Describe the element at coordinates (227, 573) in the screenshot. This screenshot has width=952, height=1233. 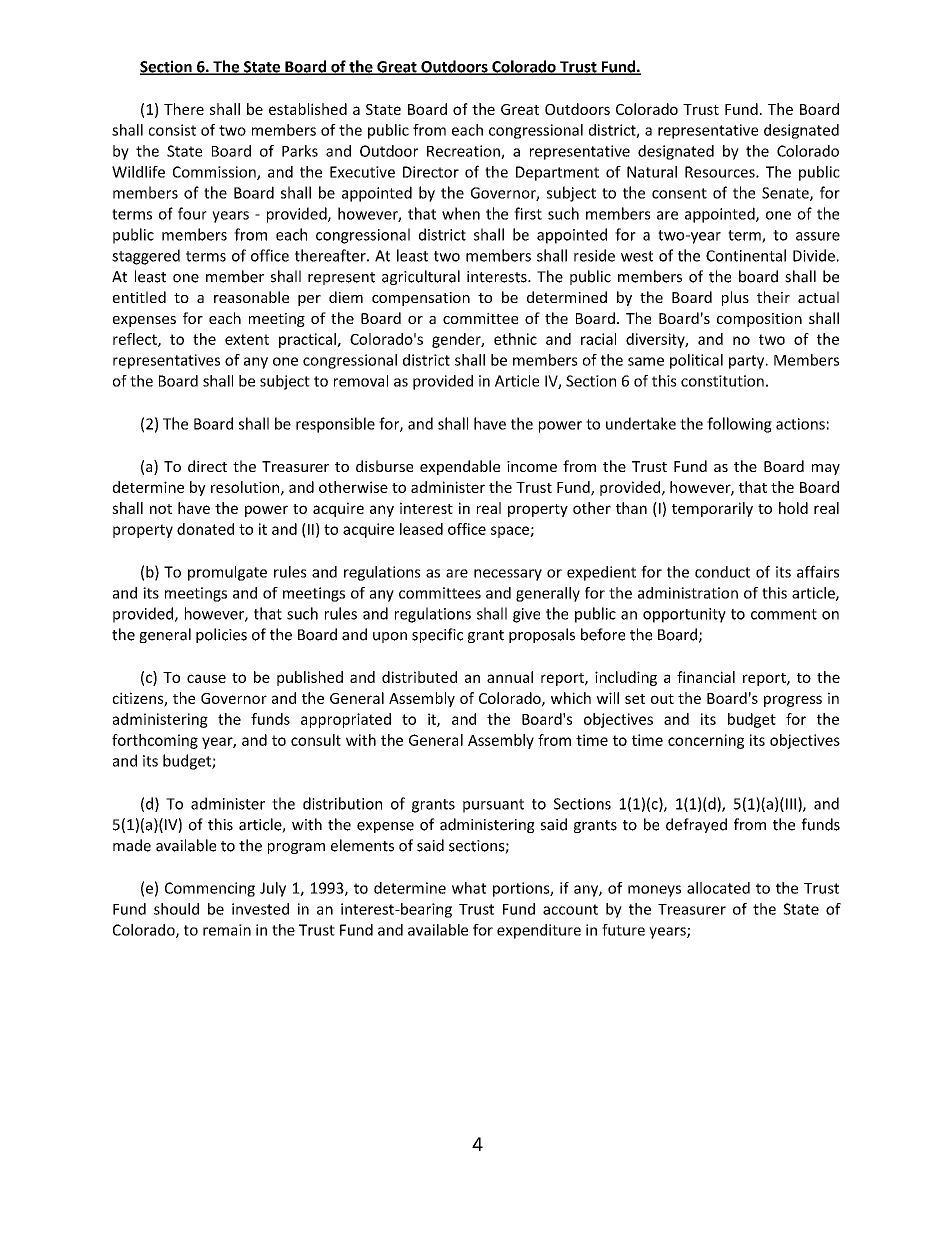
I see `promulgate` at that location.
